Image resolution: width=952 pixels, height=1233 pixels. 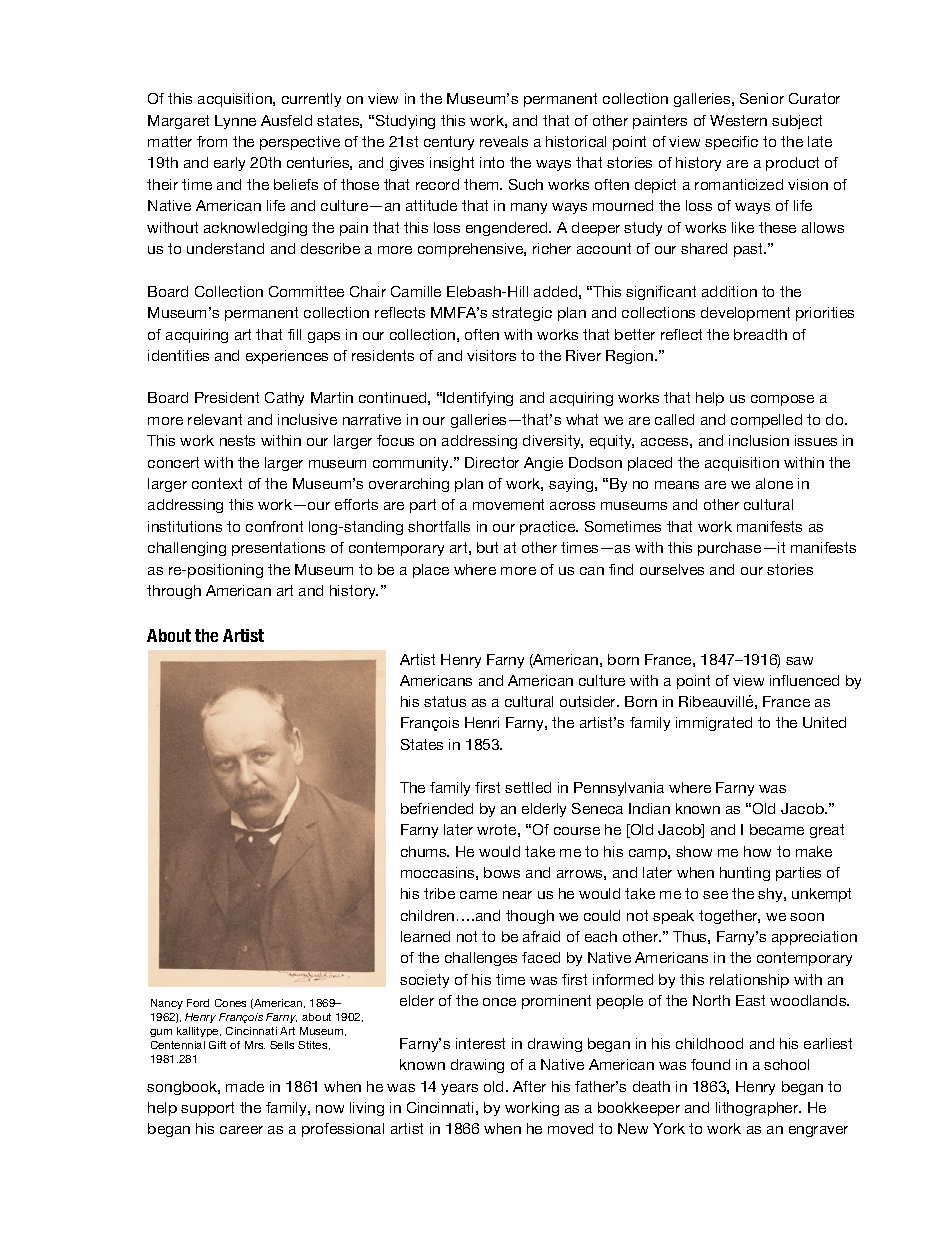 I want to click on years, so click(x=459, y=1089).
